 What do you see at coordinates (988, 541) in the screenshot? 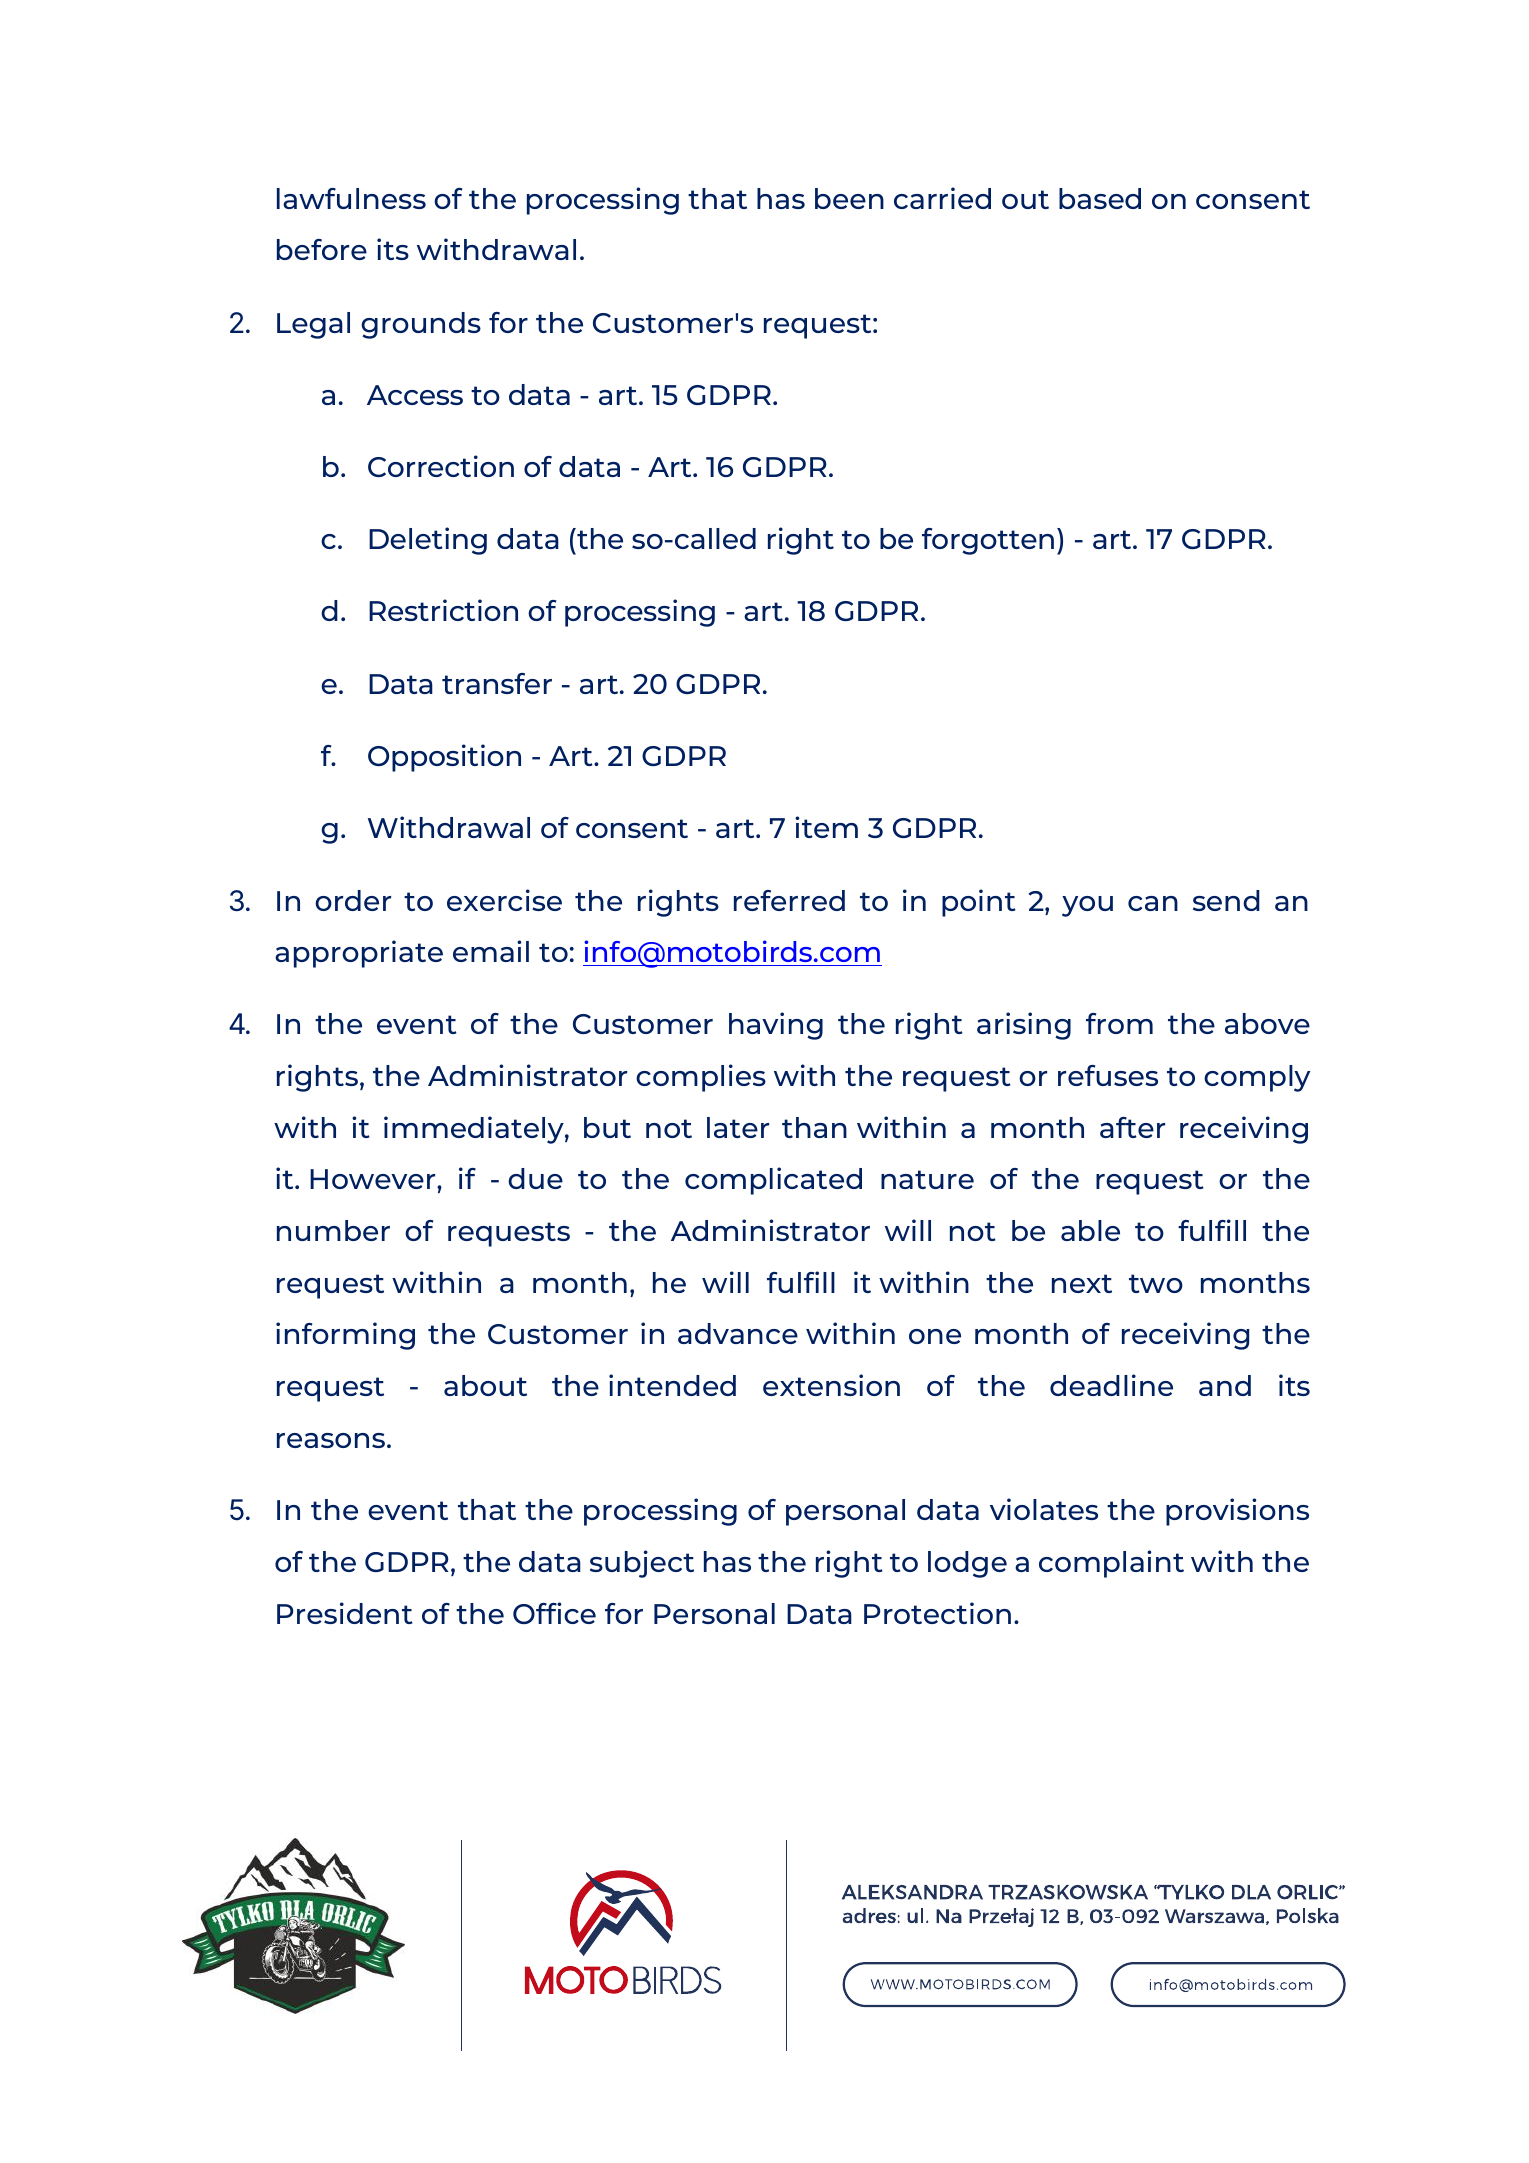
I see `forgotten` at bounding box center [988, 541].
